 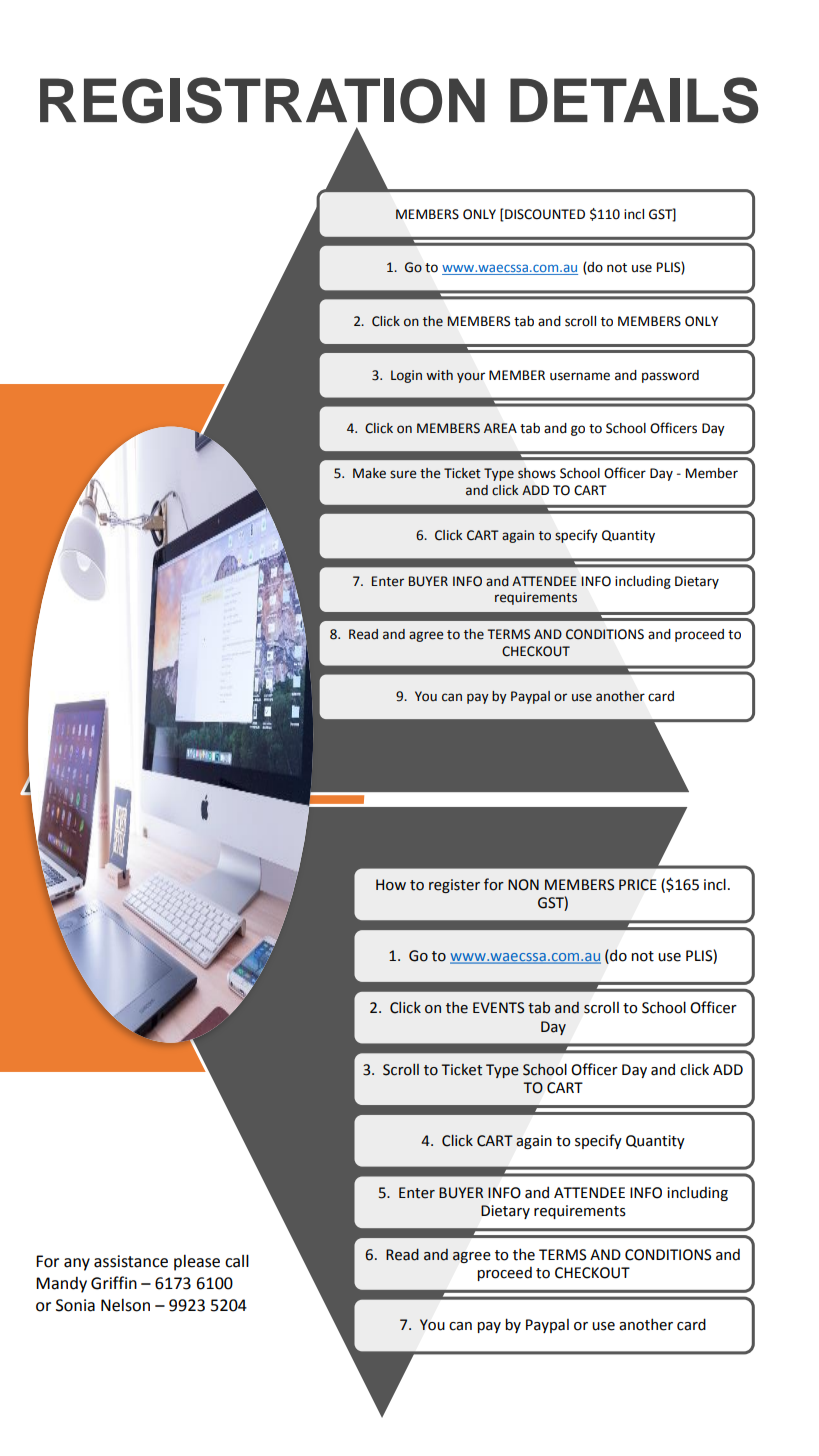 I want to click on PRICE, so click(x=638, y=885).
